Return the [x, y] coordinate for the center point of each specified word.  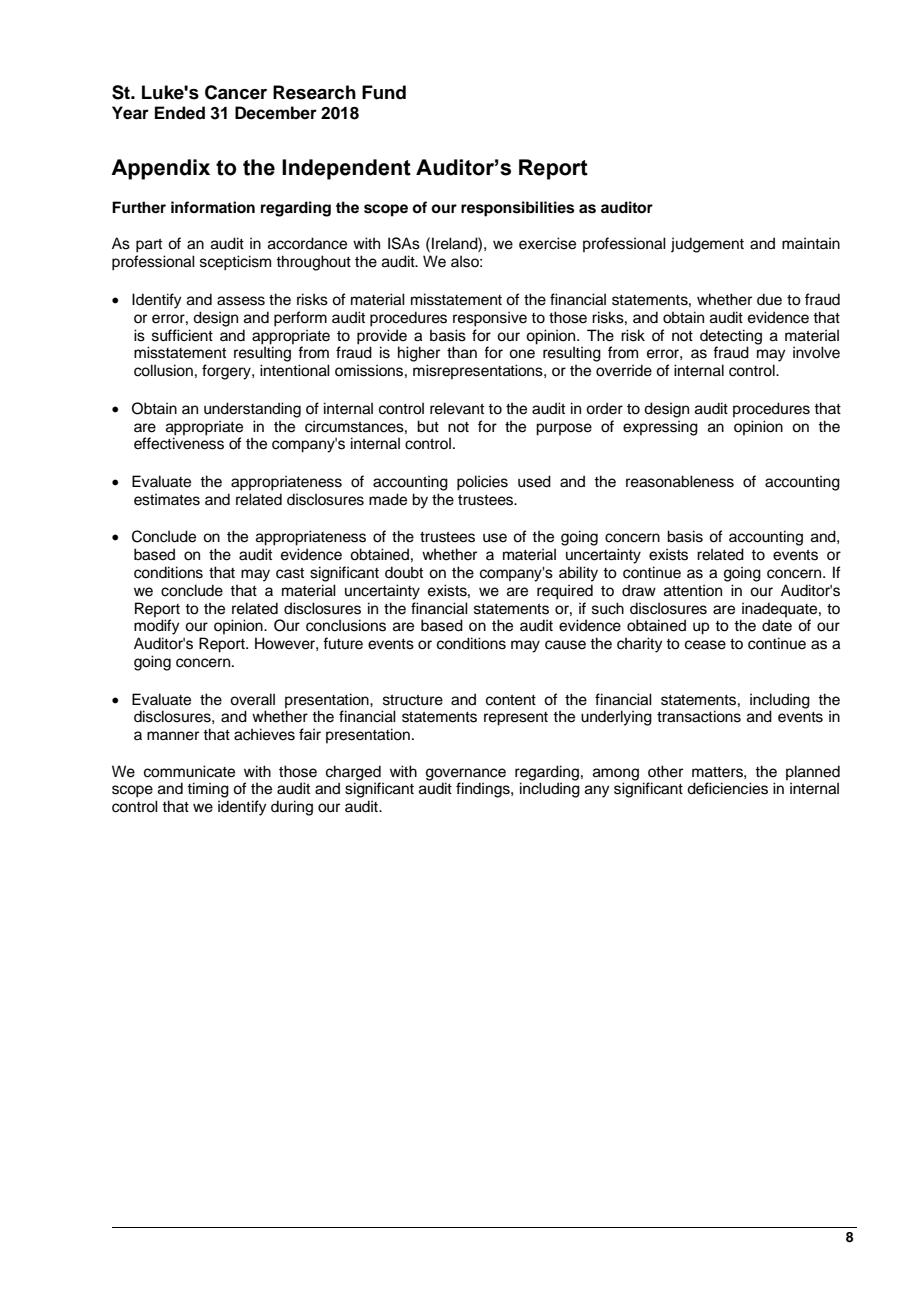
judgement [707, 245]
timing [208, 790]
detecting [731, 337]
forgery [227, 372]
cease [705, 645]
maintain [811, 243]
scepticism [235, 263]
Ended [180, 113]
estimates [167, 499]
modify [157, 627]
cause [565, 645]
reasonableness [680, 481]
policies [482, 483]
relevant [457, 408]
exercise [547, 243]
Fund [384, 92]
